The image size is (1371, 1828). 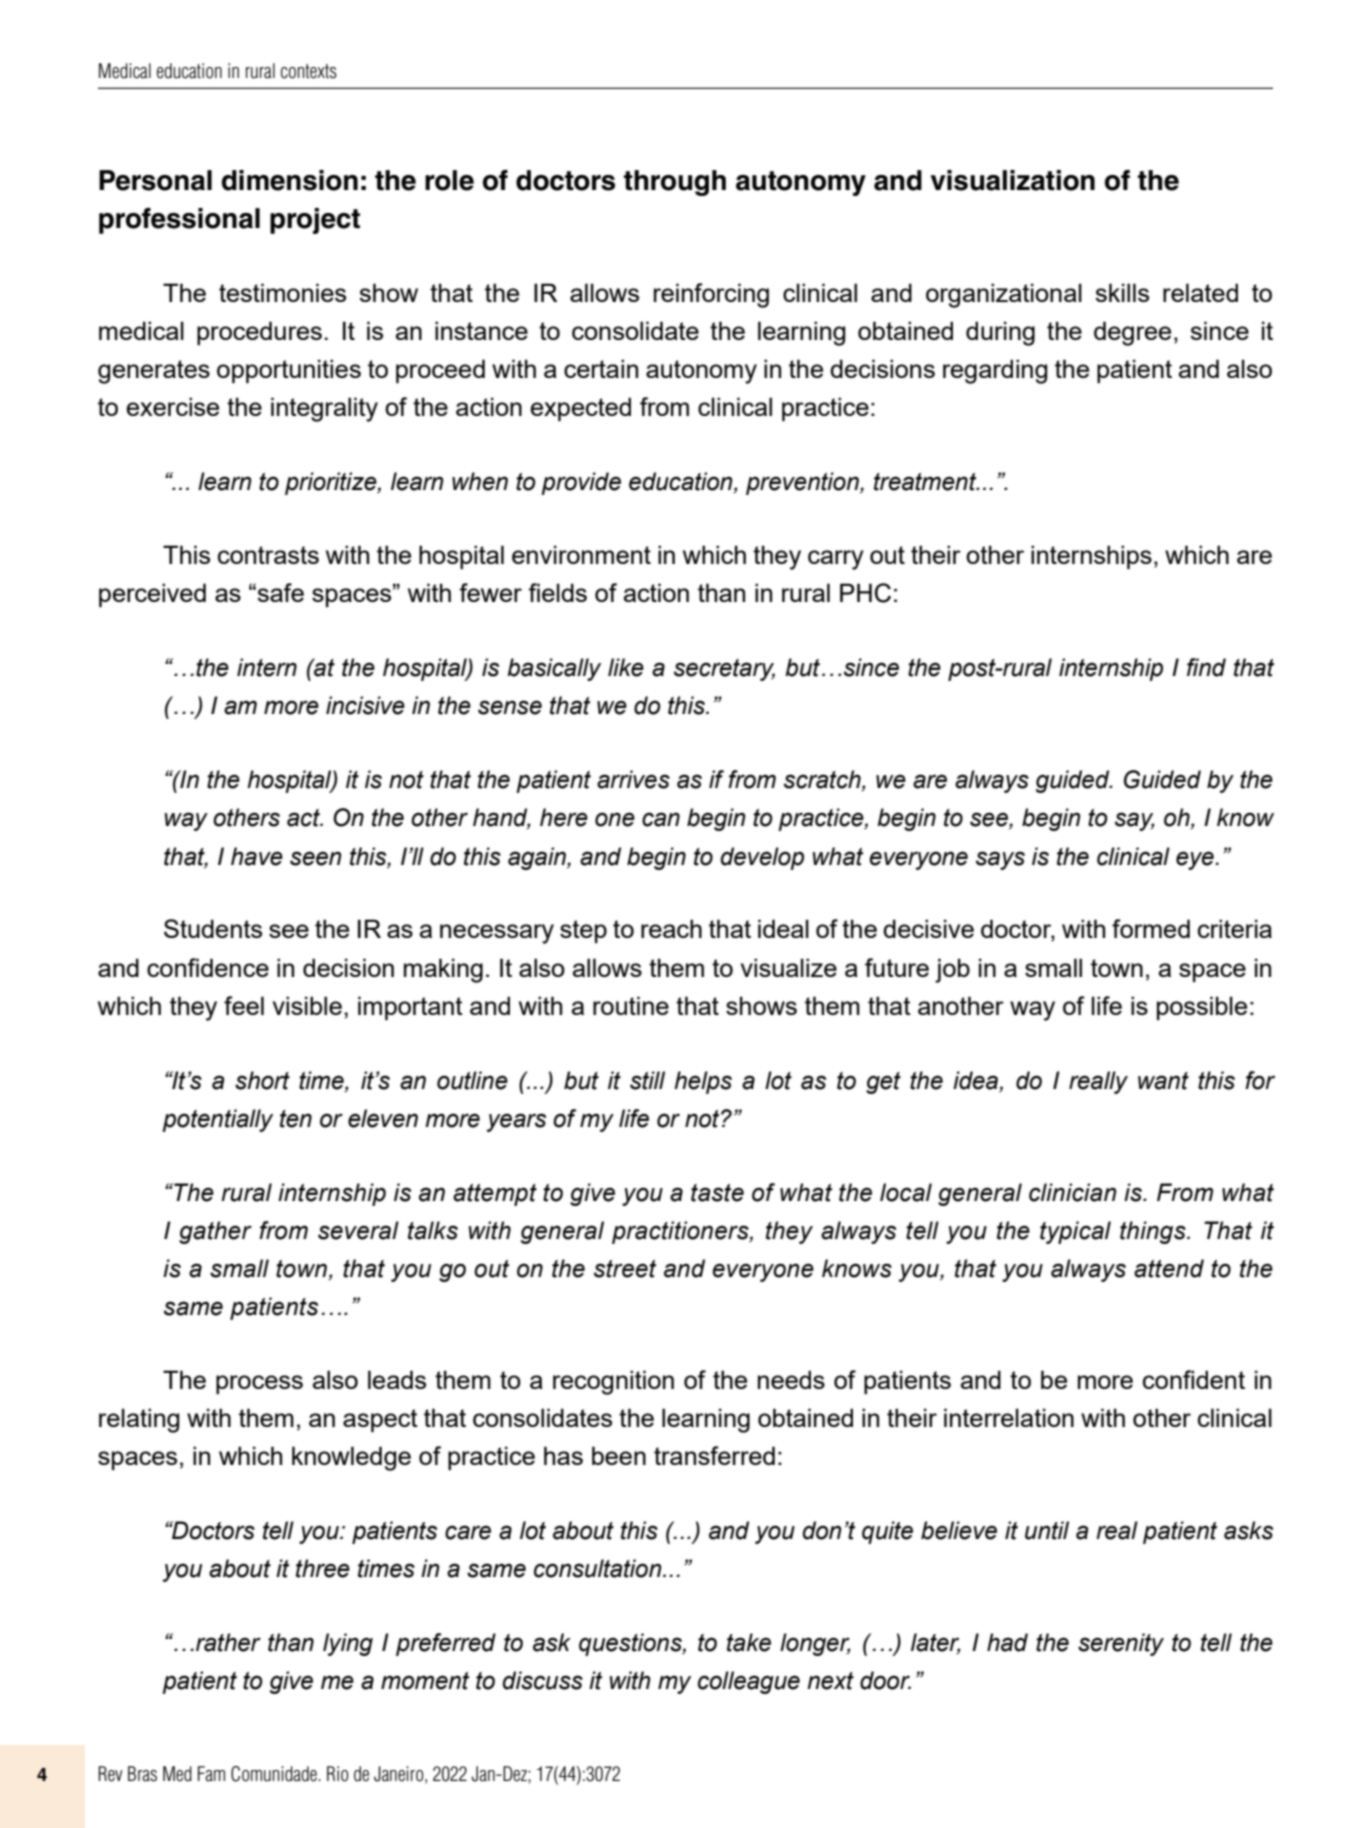 I want to click on clinician, so click(x=1073, y=1192).
